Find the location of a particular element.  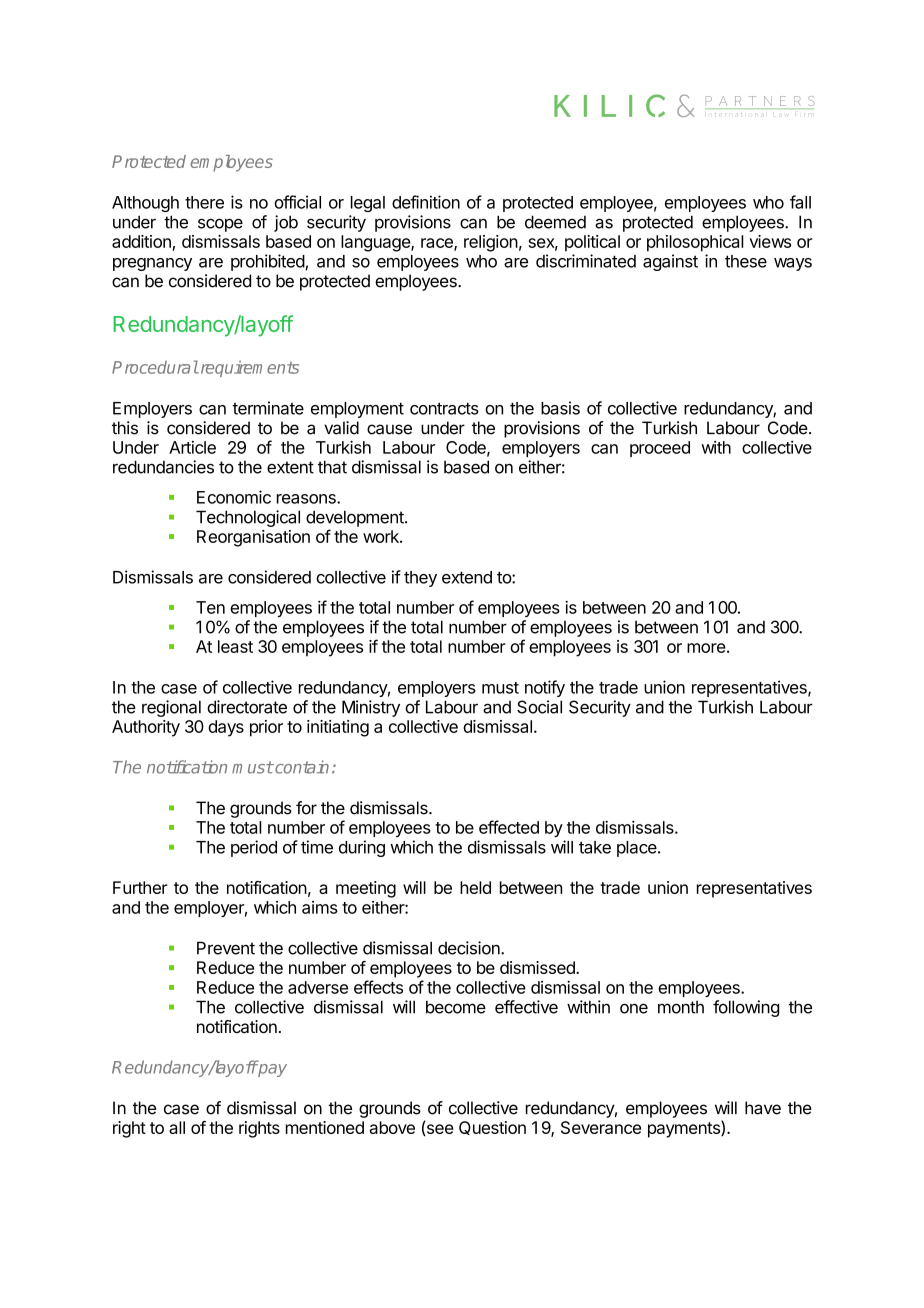

mentioned is located at coordinates (325, 1127).
